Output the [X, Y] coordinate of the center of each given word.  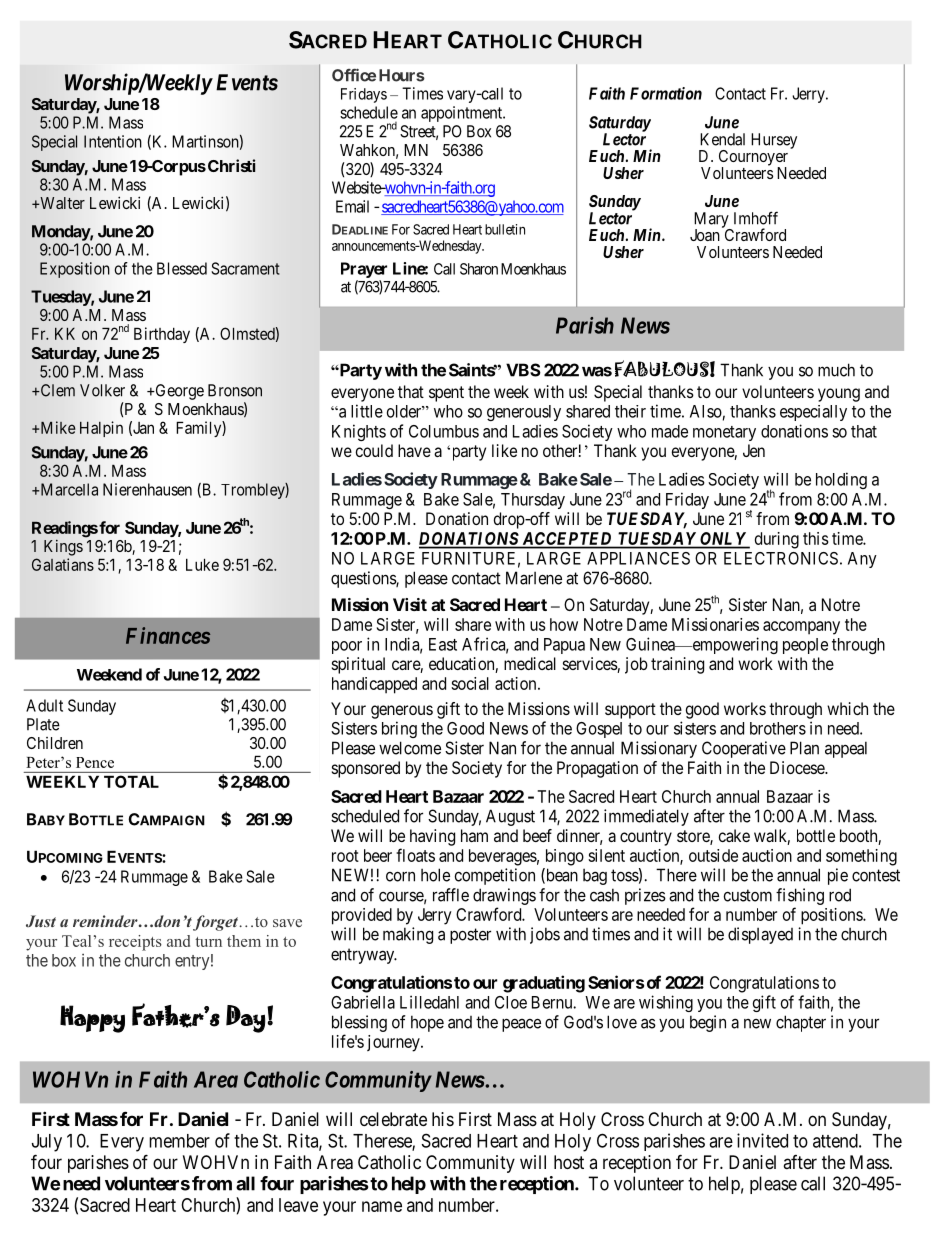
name [382, 1206]
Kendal [722, 139]
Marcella [68, 489]
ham [474, 835]
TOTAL [131, 781]
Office [354, 75]
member [179, 1141]
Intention [113, 141]
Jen [754, 450]
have [414, 450]
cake [734, 835]
